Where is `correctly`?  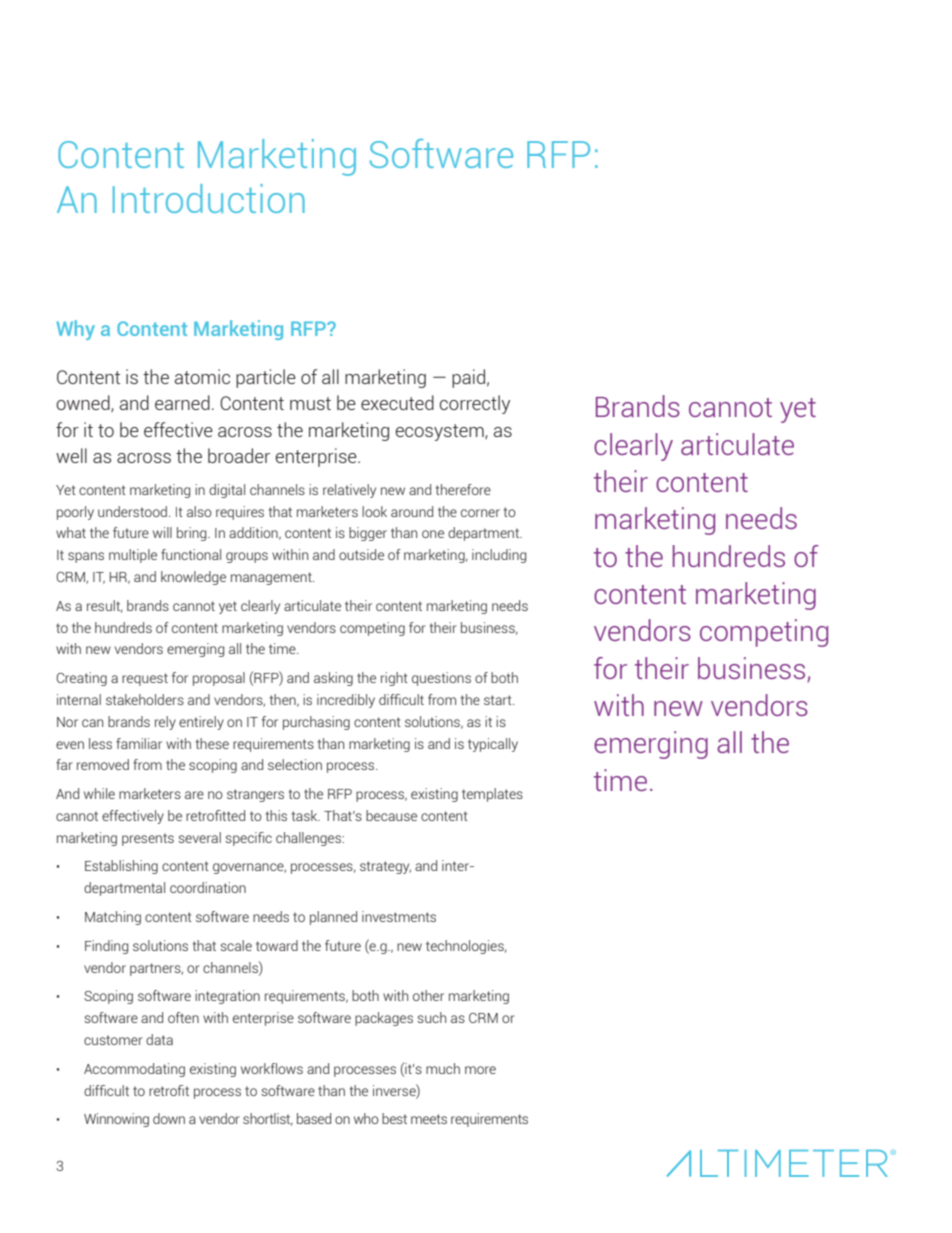
correctly is located at coordinates (475, 404).
